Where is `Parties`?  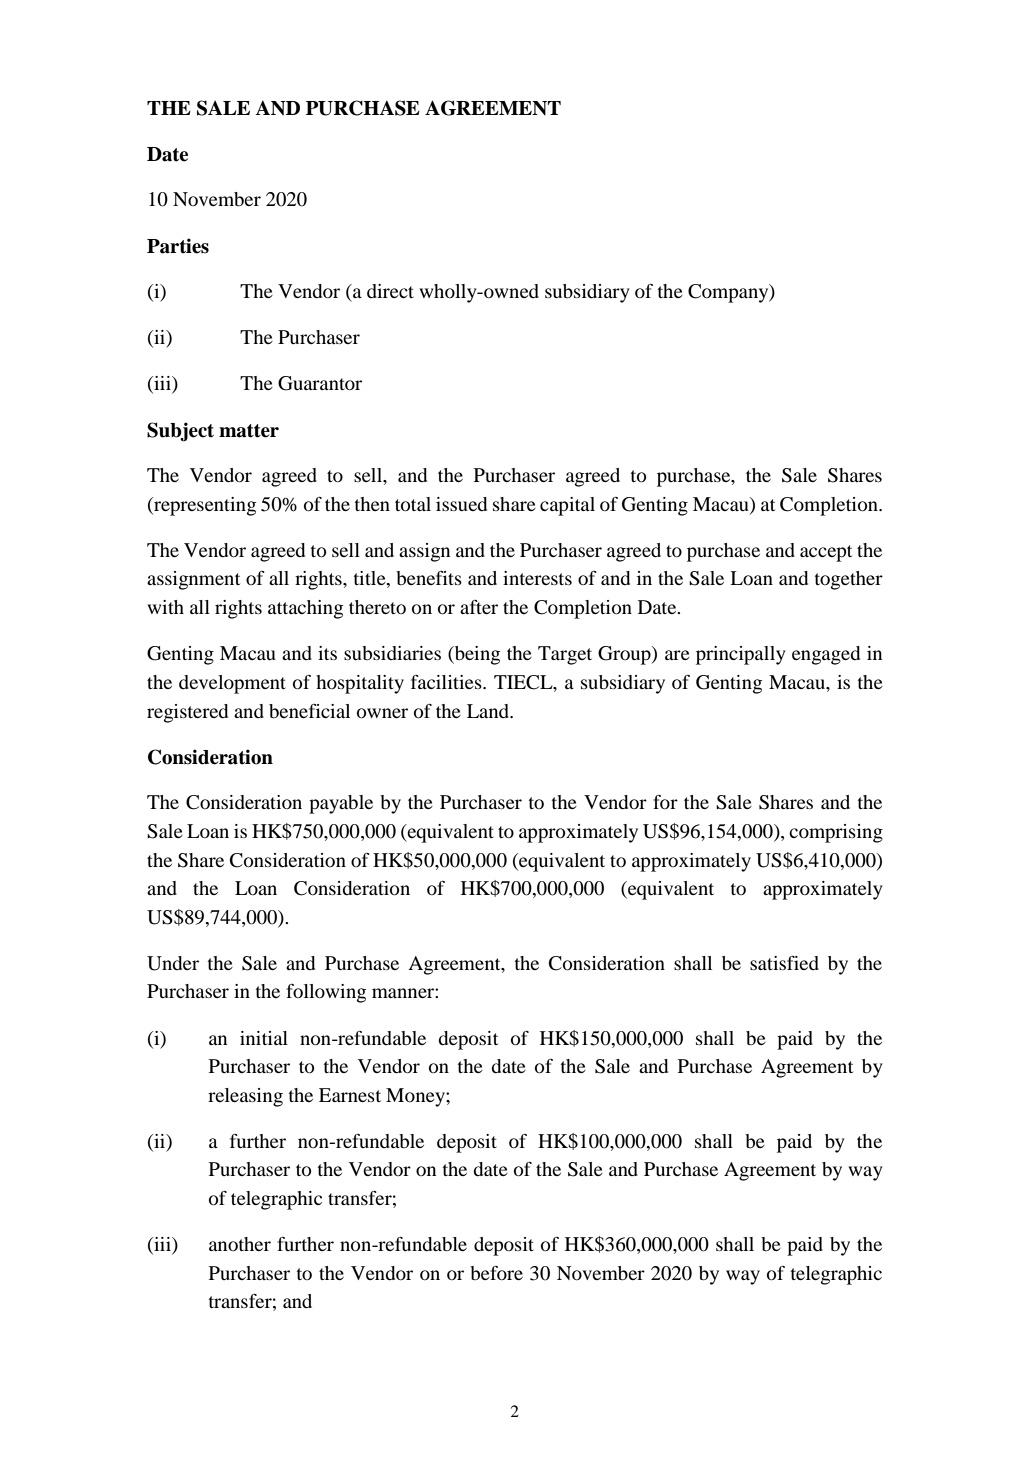 Parties is located at coordinates (178, 246).
